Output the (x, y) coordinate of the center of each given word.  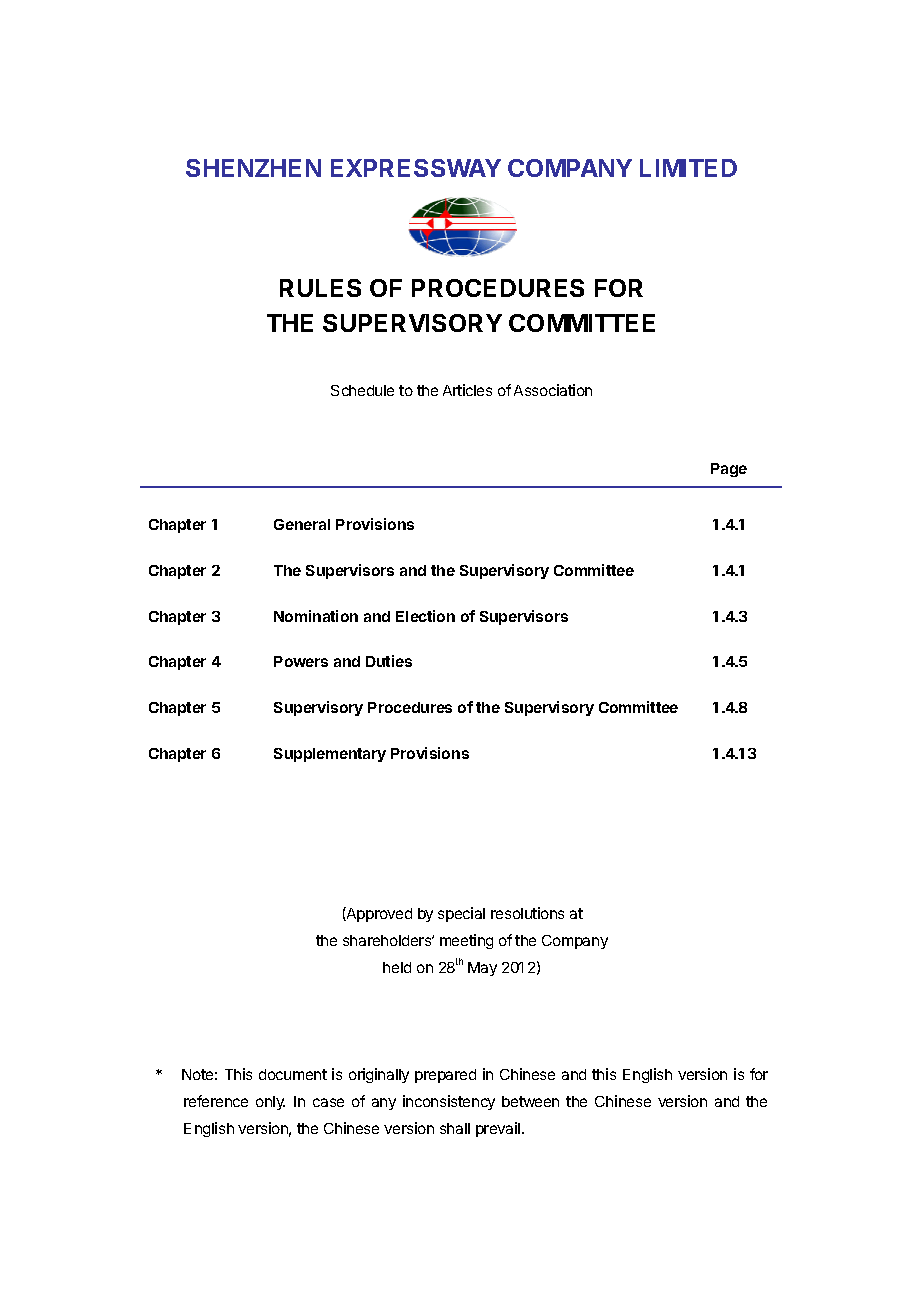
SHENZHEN (253, 168)
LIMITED (688, 168)
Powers (301, 661)
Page (729, 470)
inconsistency (449, 1102)
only (270, 1103)
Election (425, 616)
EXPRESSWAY (416, 168)
